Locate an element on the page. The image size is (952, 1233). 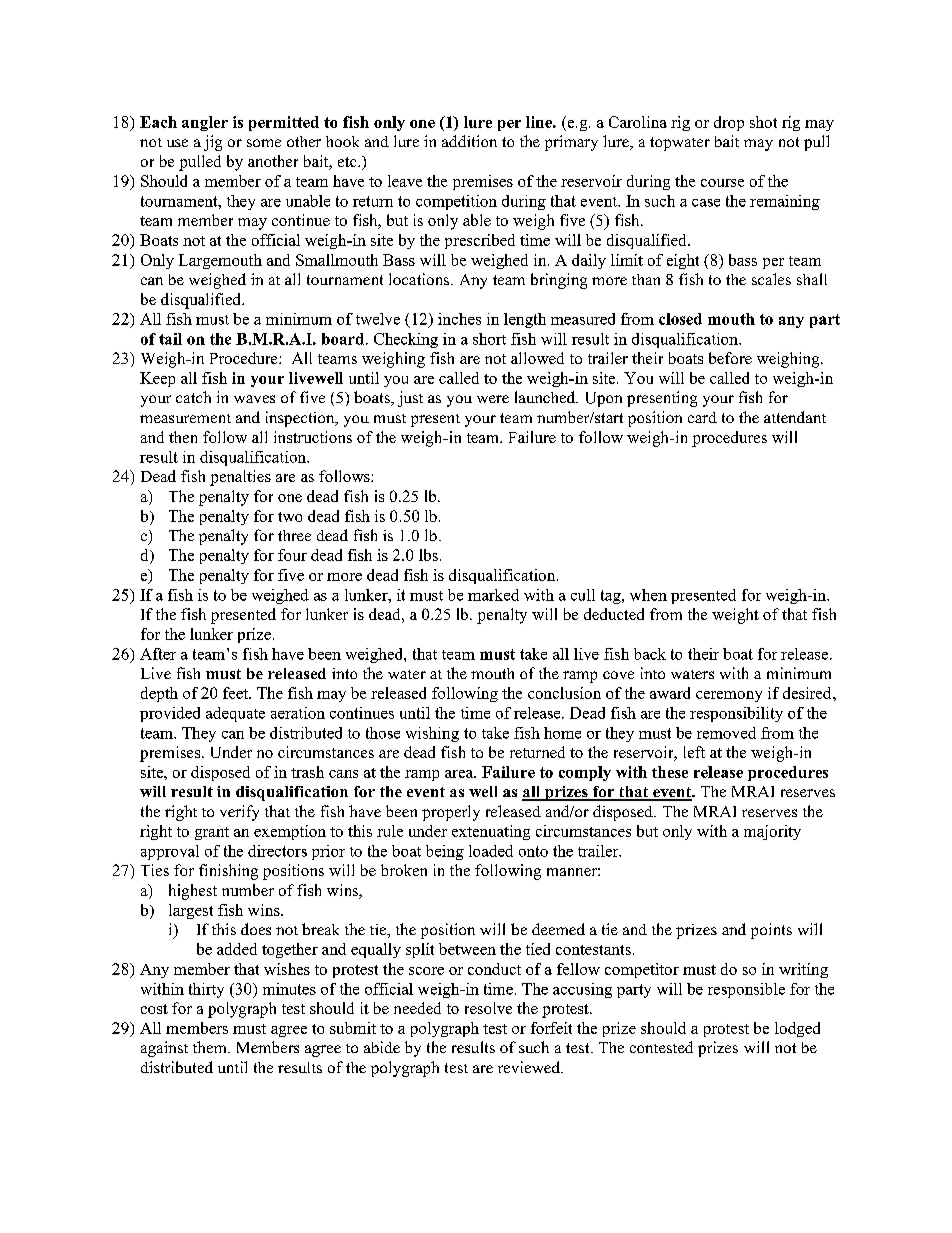
before is located at coordinates (730, 358).
